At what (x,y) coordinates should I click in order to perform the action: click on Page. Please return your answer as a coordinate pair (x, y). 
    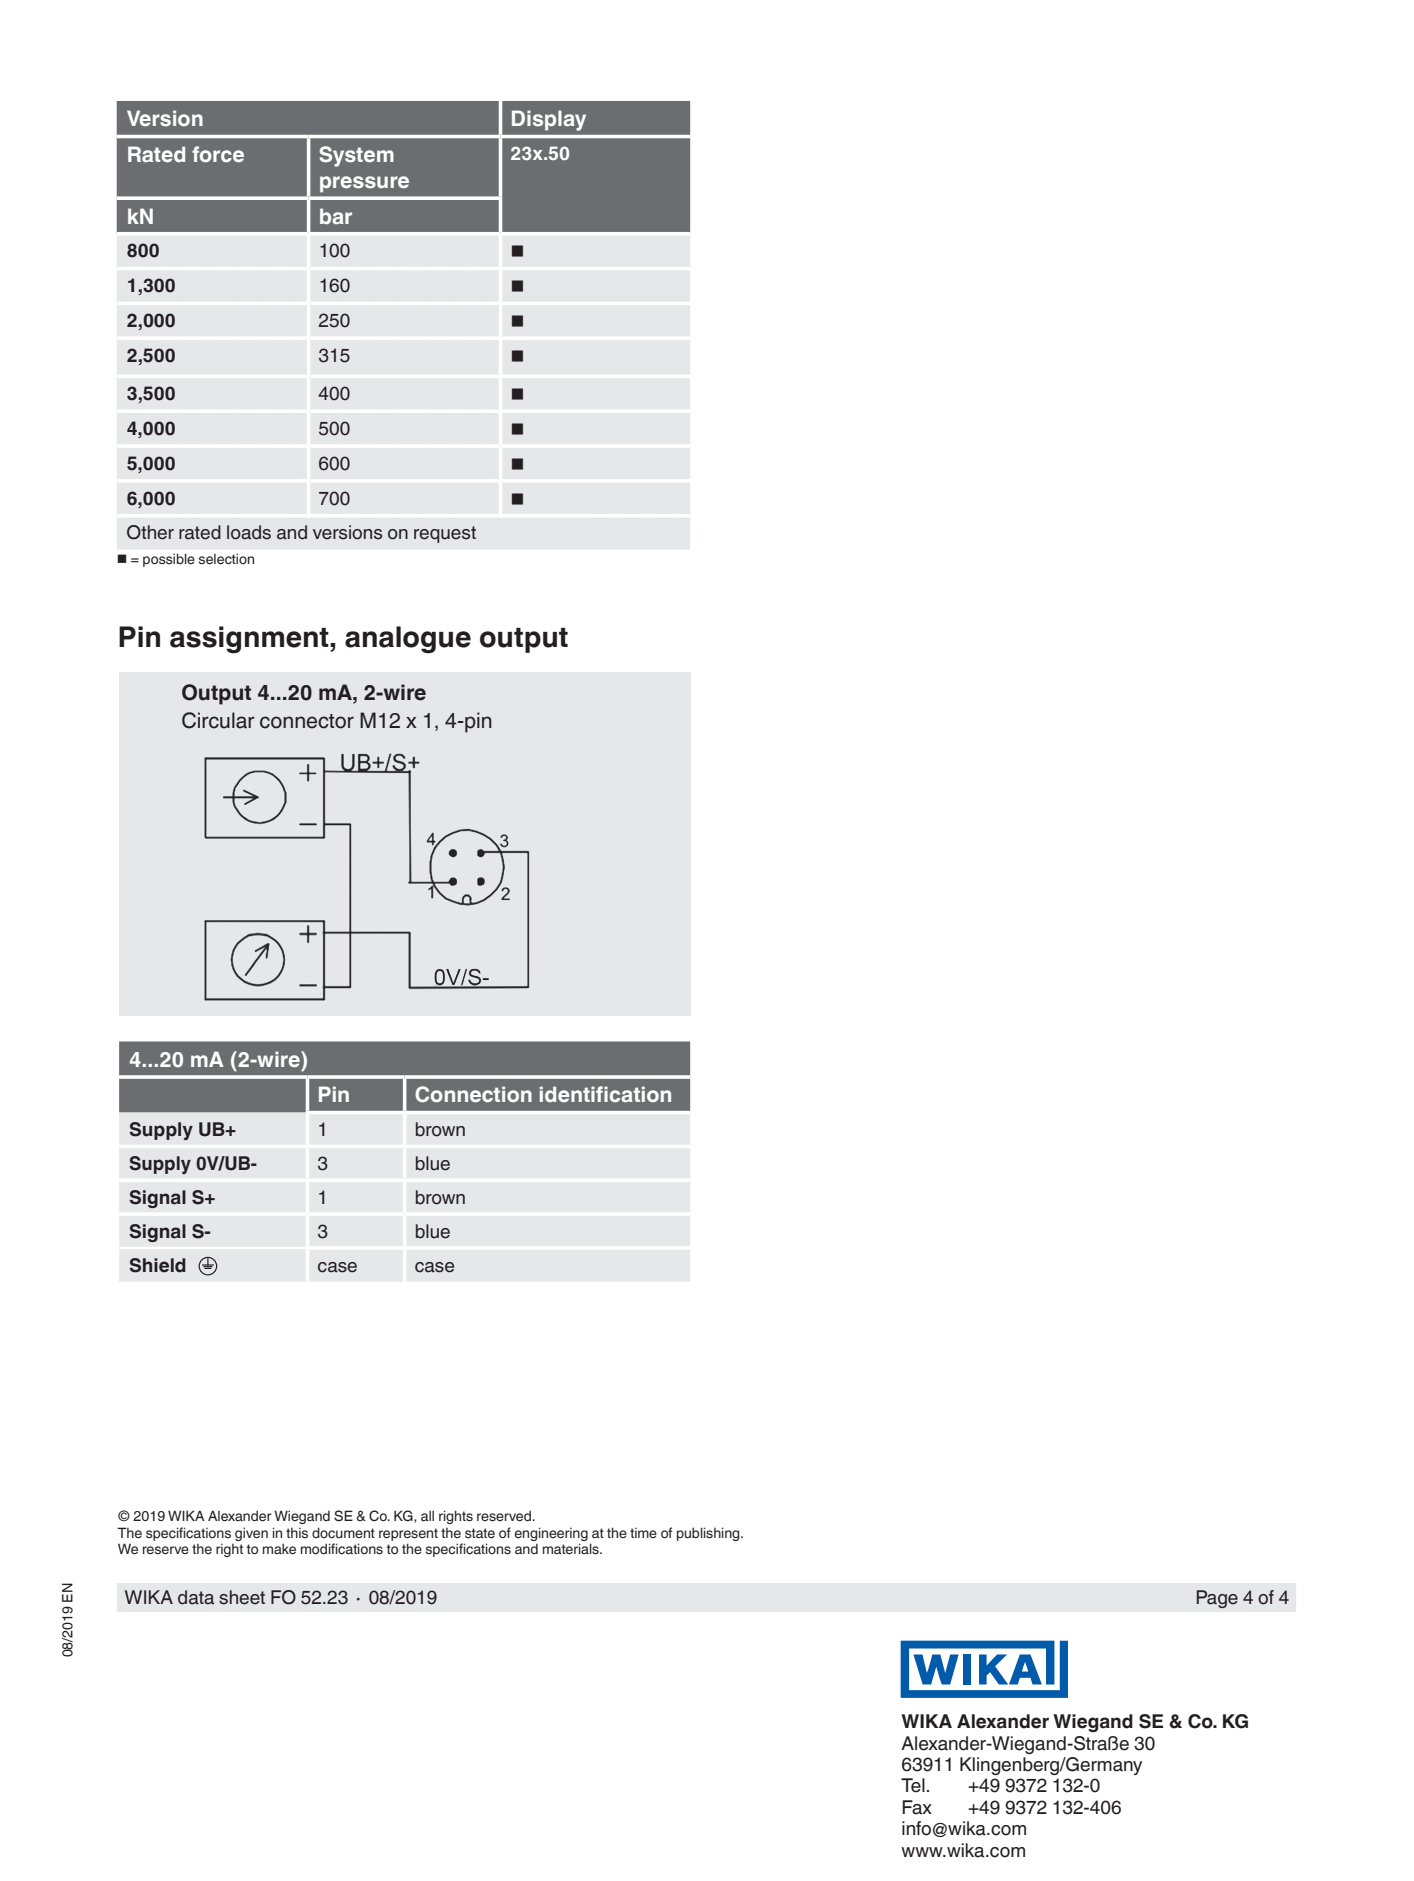
    Looking at the image, I should click on (1217, 1599).
